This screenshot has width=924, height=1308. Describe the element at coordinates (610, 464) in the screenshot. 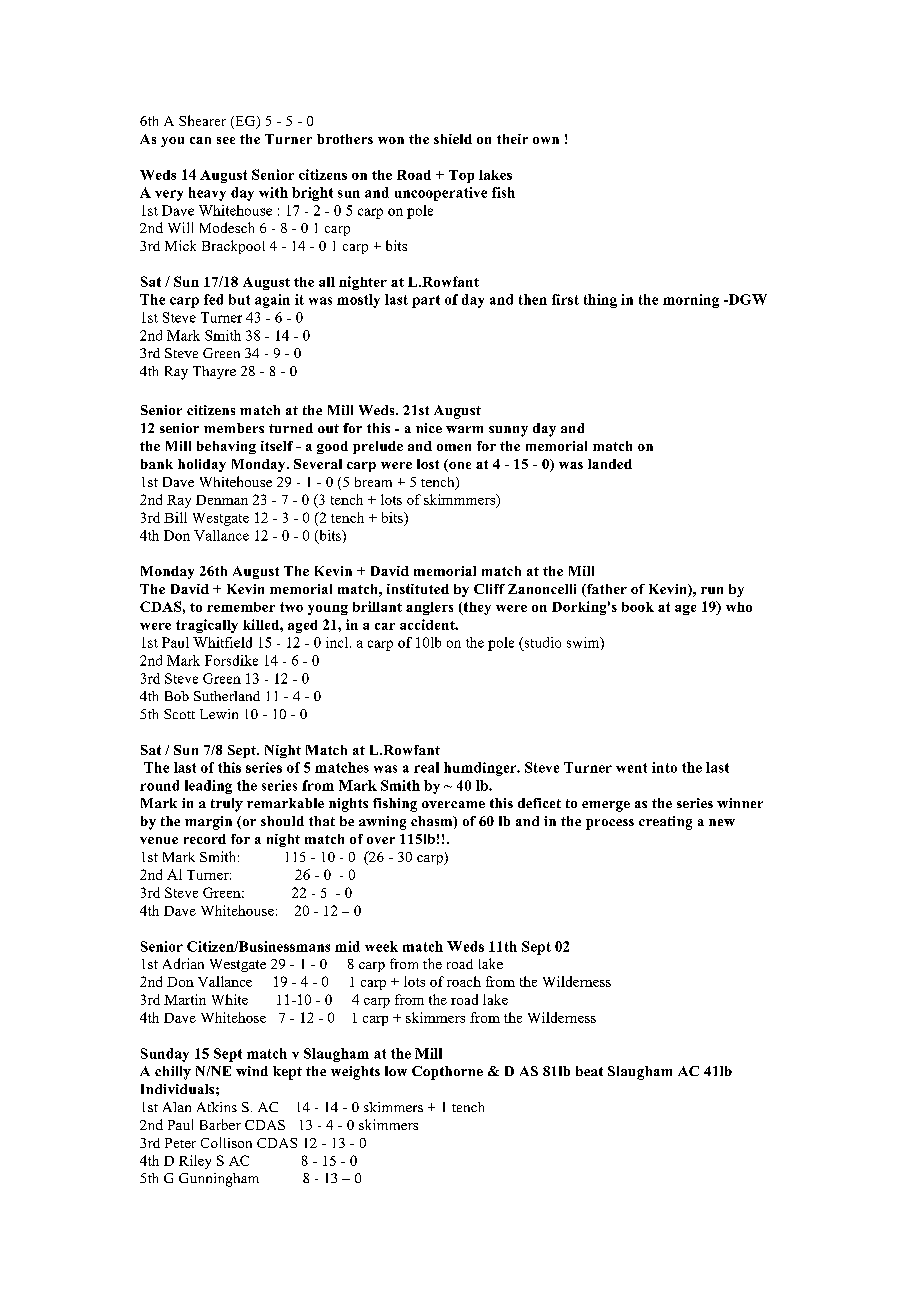

I see `landed` at that location.
